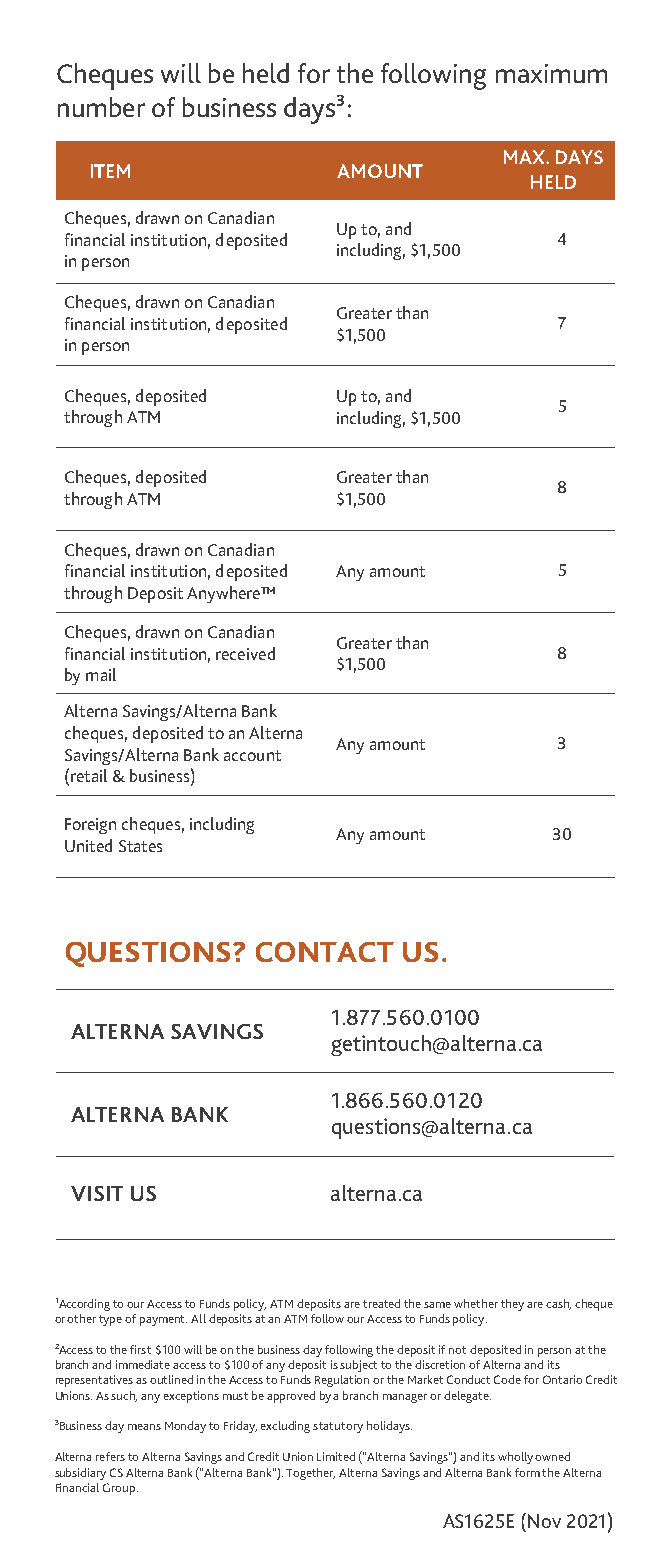 The height and width of the screenshot is (1568, 668). I want to click on maximum, so click(551, 73).
